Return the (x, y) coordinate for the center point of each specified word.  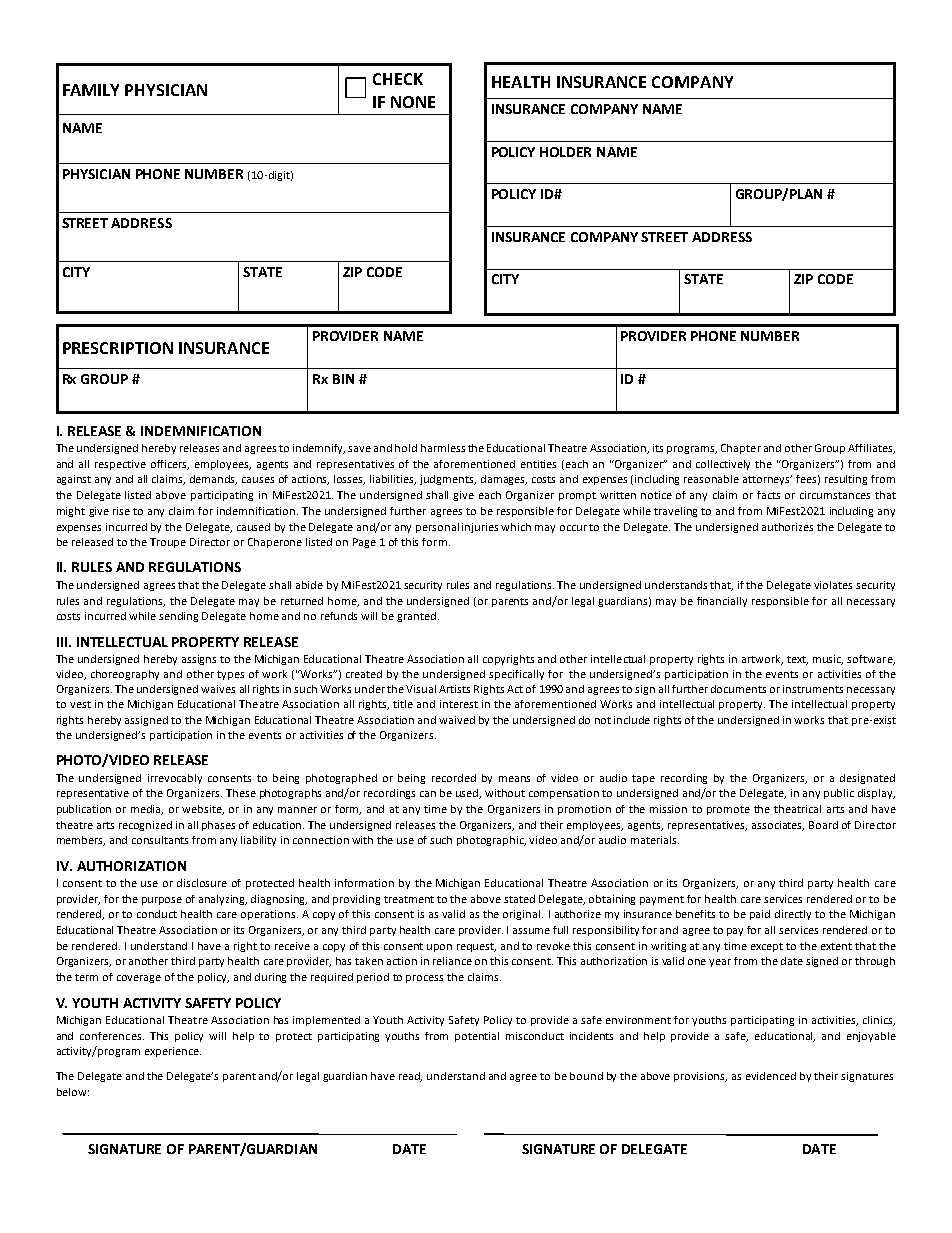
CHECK (398, 79)
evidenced (771, 1076)
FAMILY (91, 90)
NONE (413, 102)
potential (477, 1037)
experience (173, 1052)
